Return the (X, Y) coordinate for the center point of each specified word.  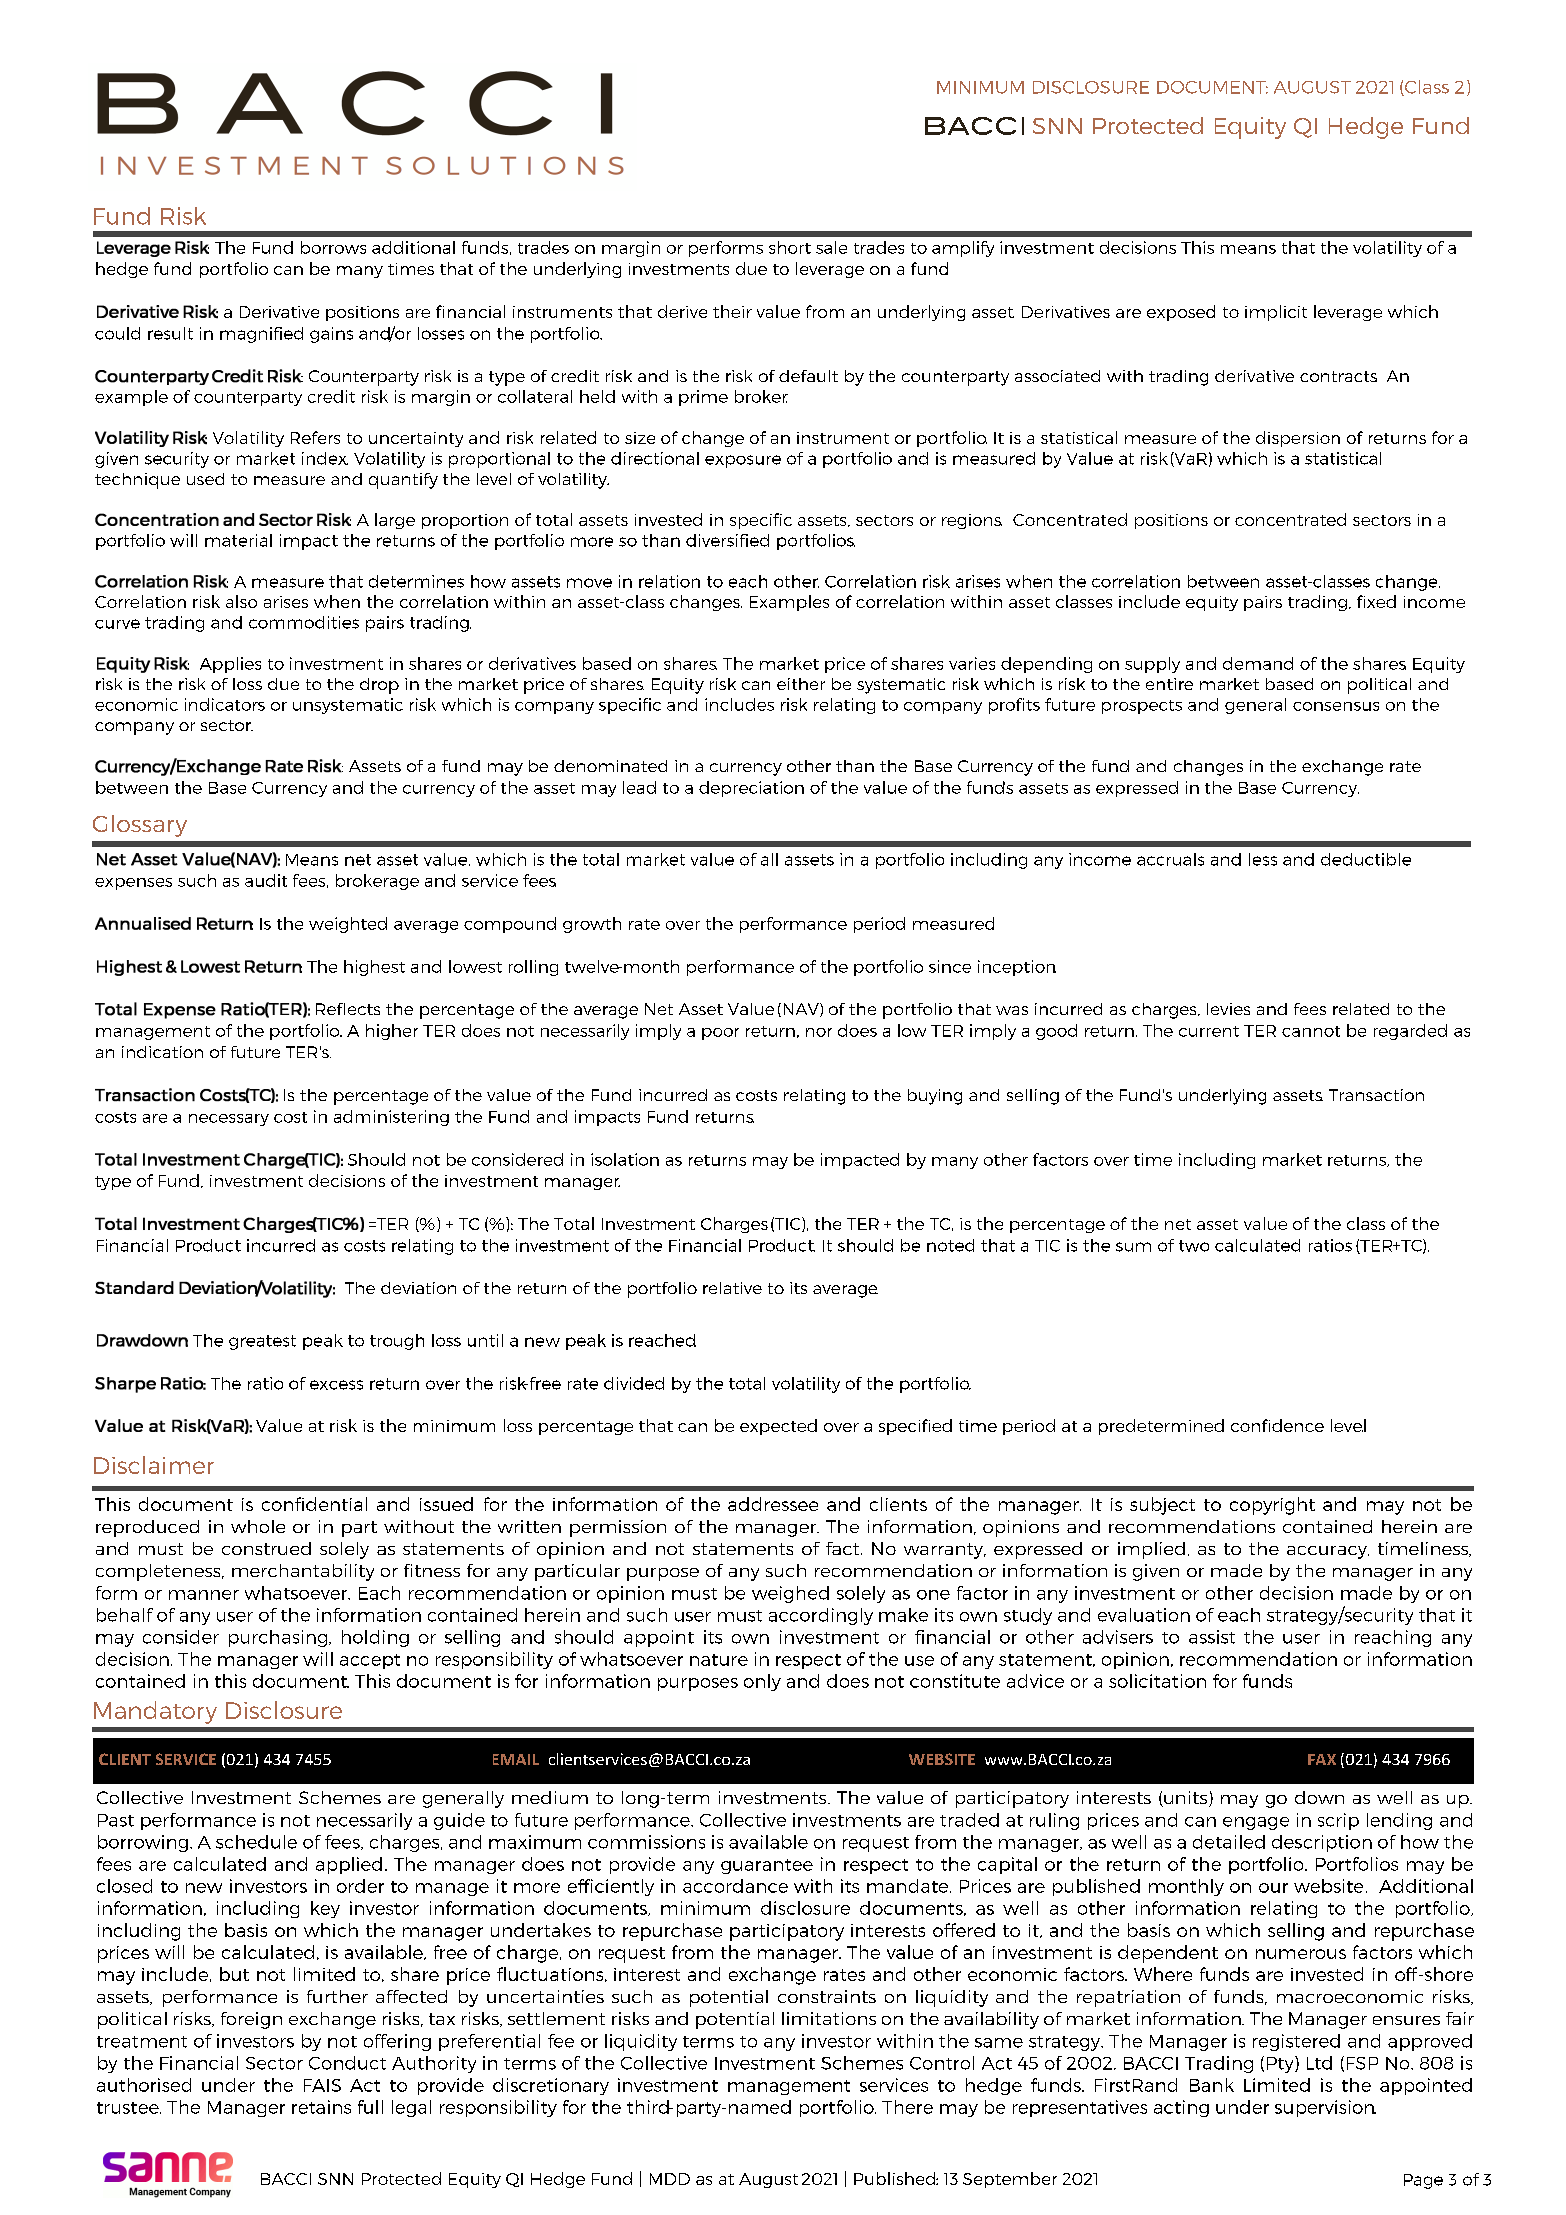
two (1194, 1246)
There (907, 2107)
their (732, 311)
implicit (1276, 313)
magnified (261, 335)
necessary (229, 1120)
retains (321, 2107)
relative (732, 1288)
